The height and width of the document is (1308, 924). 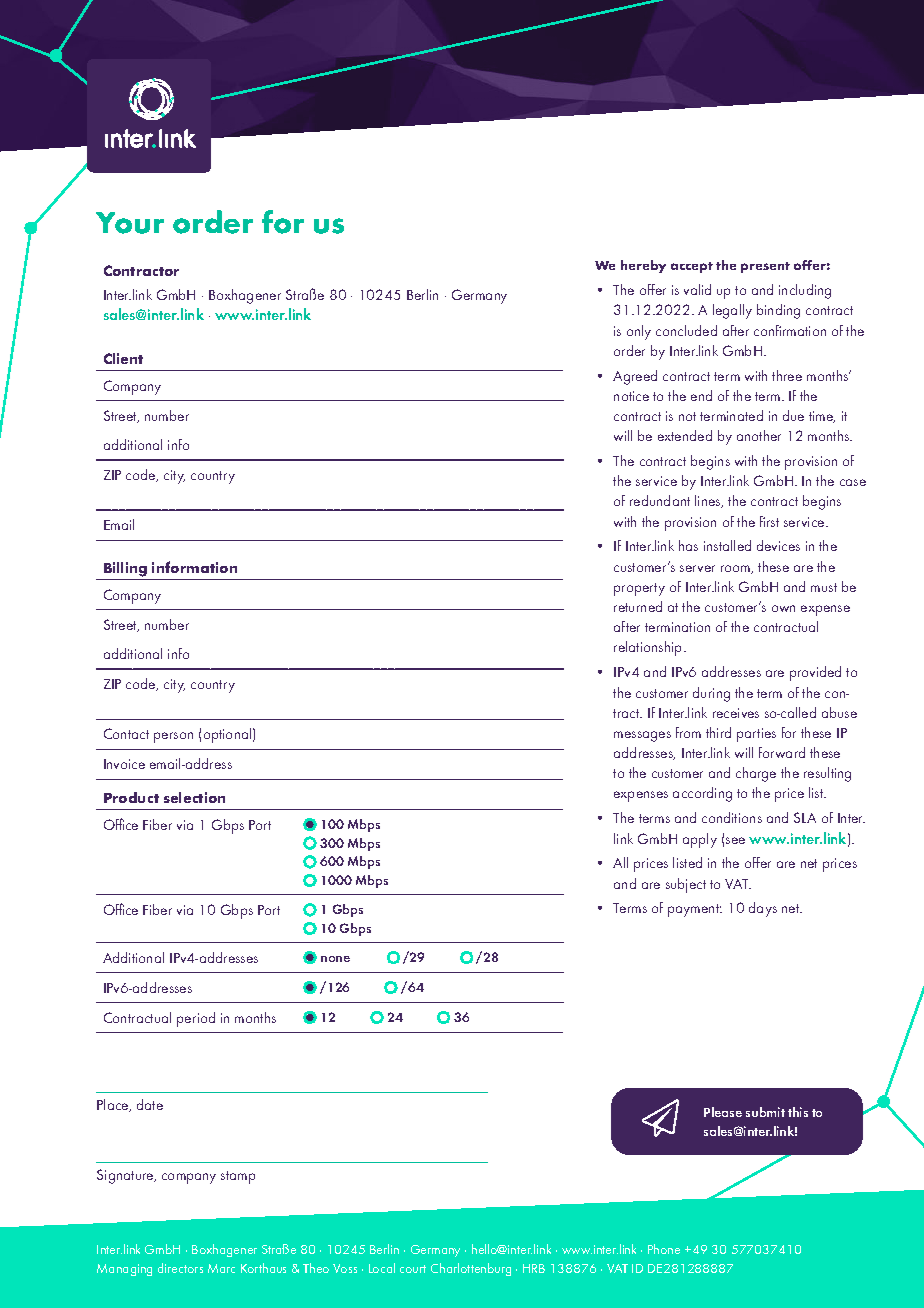 I want to click on present, so click(x=765, y=267).
